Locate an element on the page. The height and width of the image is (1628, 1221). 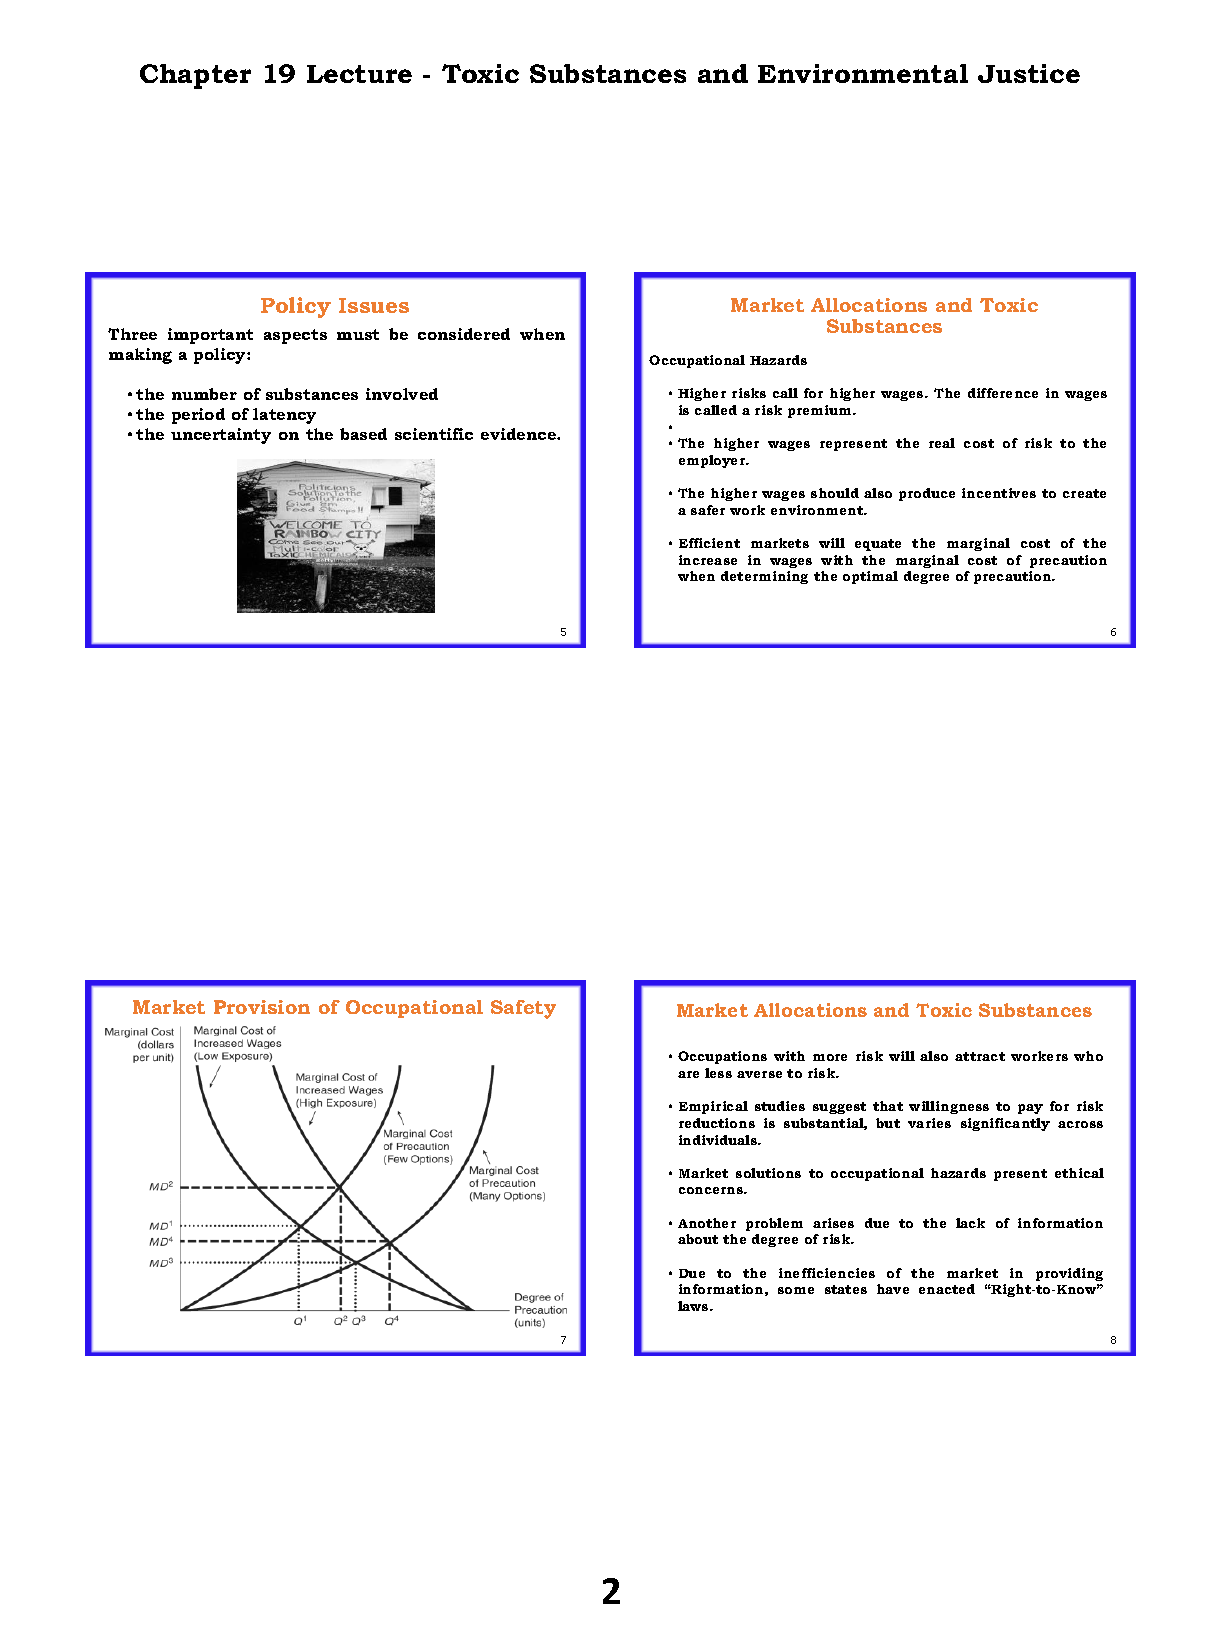
Lecture is located at coordinates (359, 74).
